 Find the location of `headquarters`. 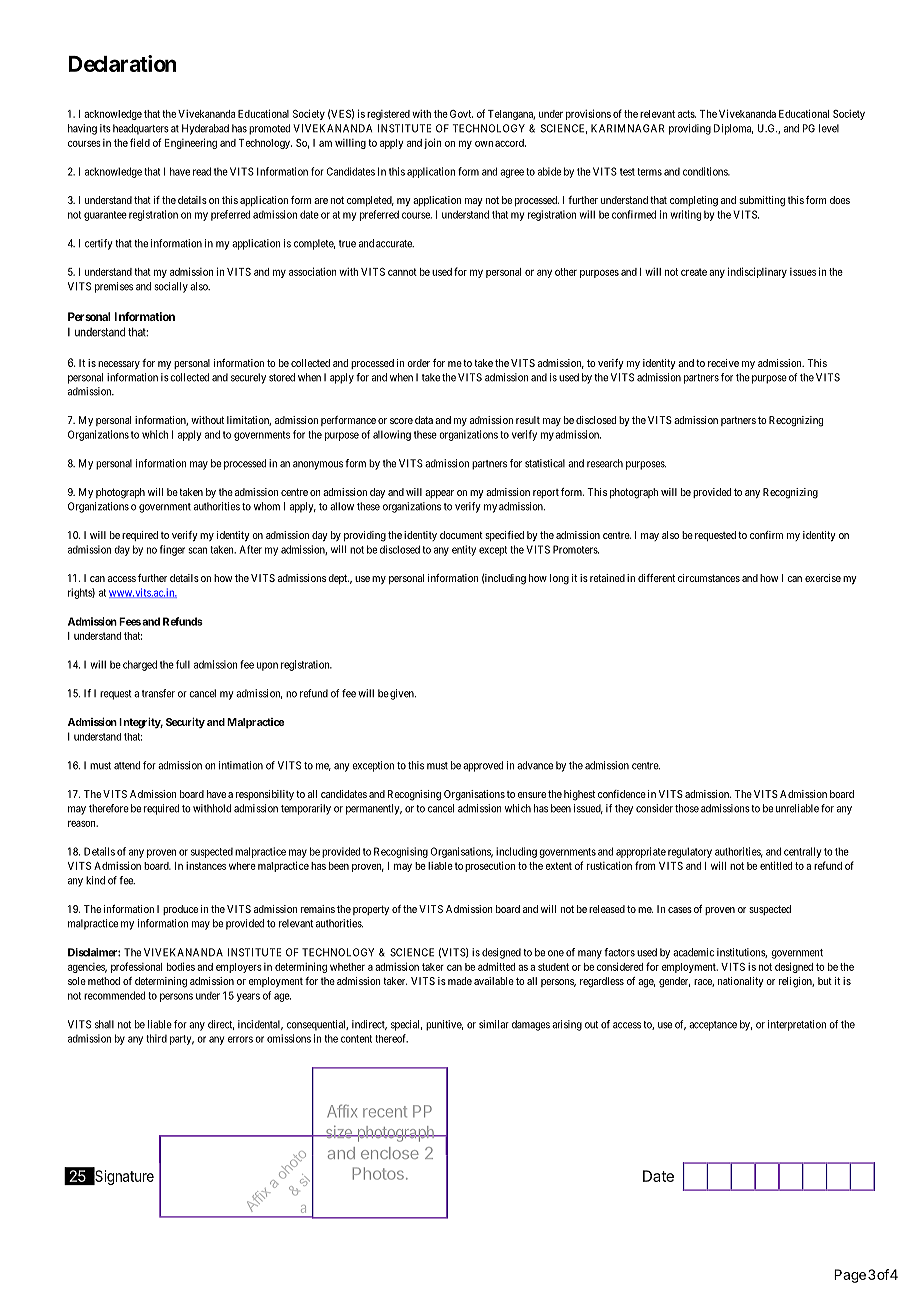

headquarters is located at coordinates (141, 129).
